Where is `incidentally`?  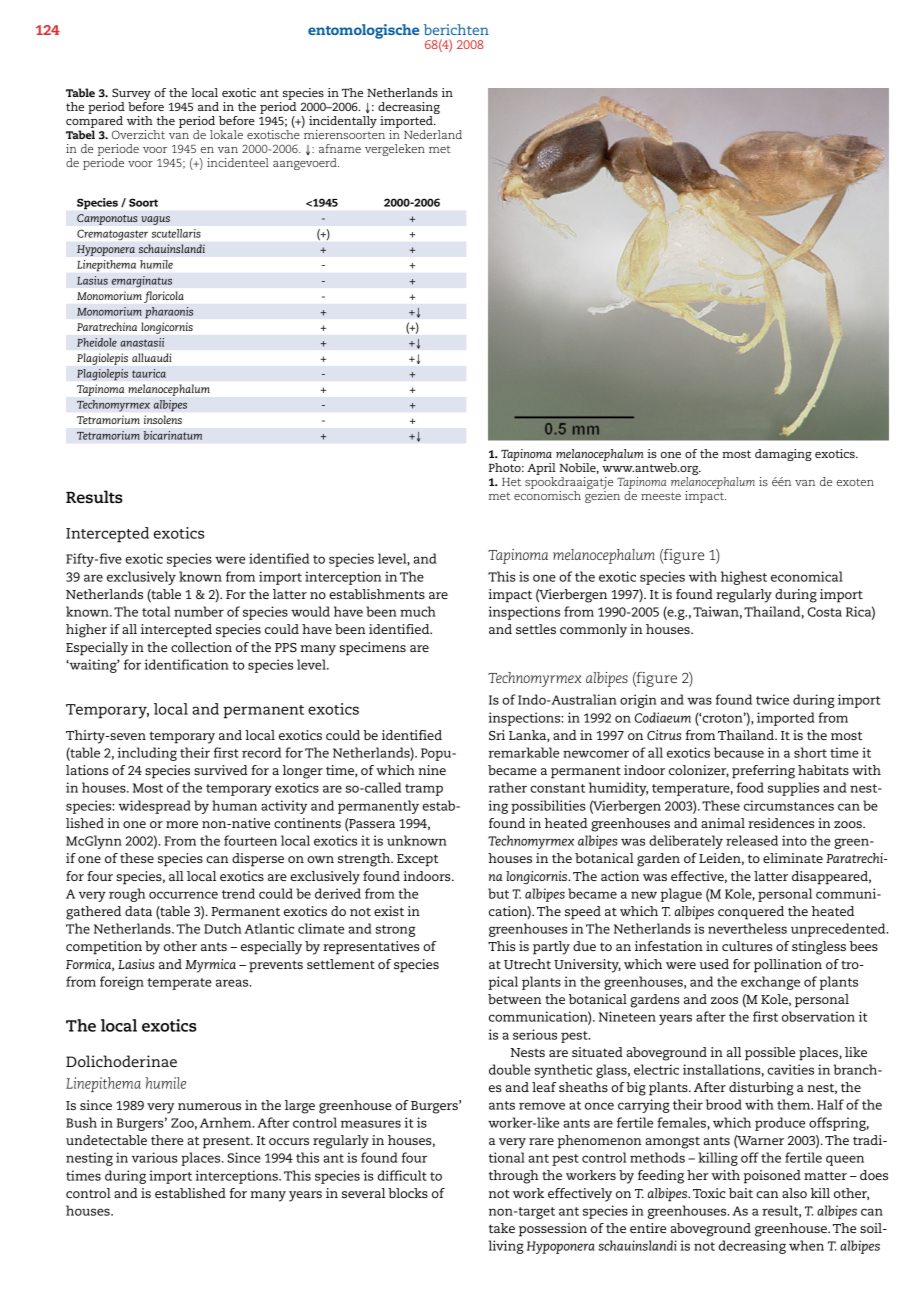 incidentally is located at coordinates (343, 123).
